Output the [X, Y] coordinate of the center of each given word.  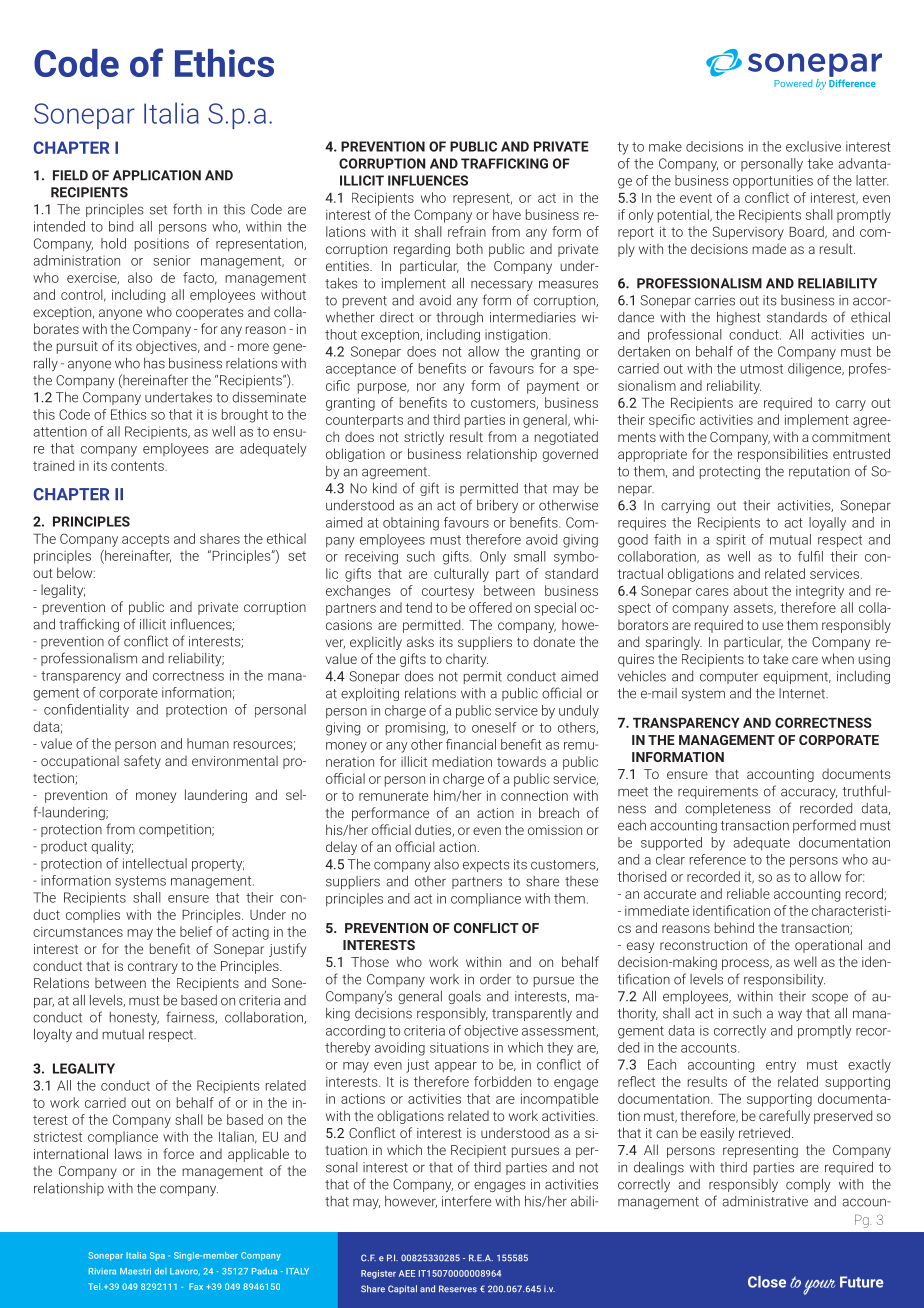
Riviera [102, 1271]
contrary [153, 968]
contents [138, 466]
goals [464, 997]
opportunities [773, 182]
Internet [803, 693]
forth [187, 209]
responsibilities [783, 455]
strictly [424, 438]
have [507, 214]
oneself [494, 727]
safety [142, 762]
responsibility [784, 980]
